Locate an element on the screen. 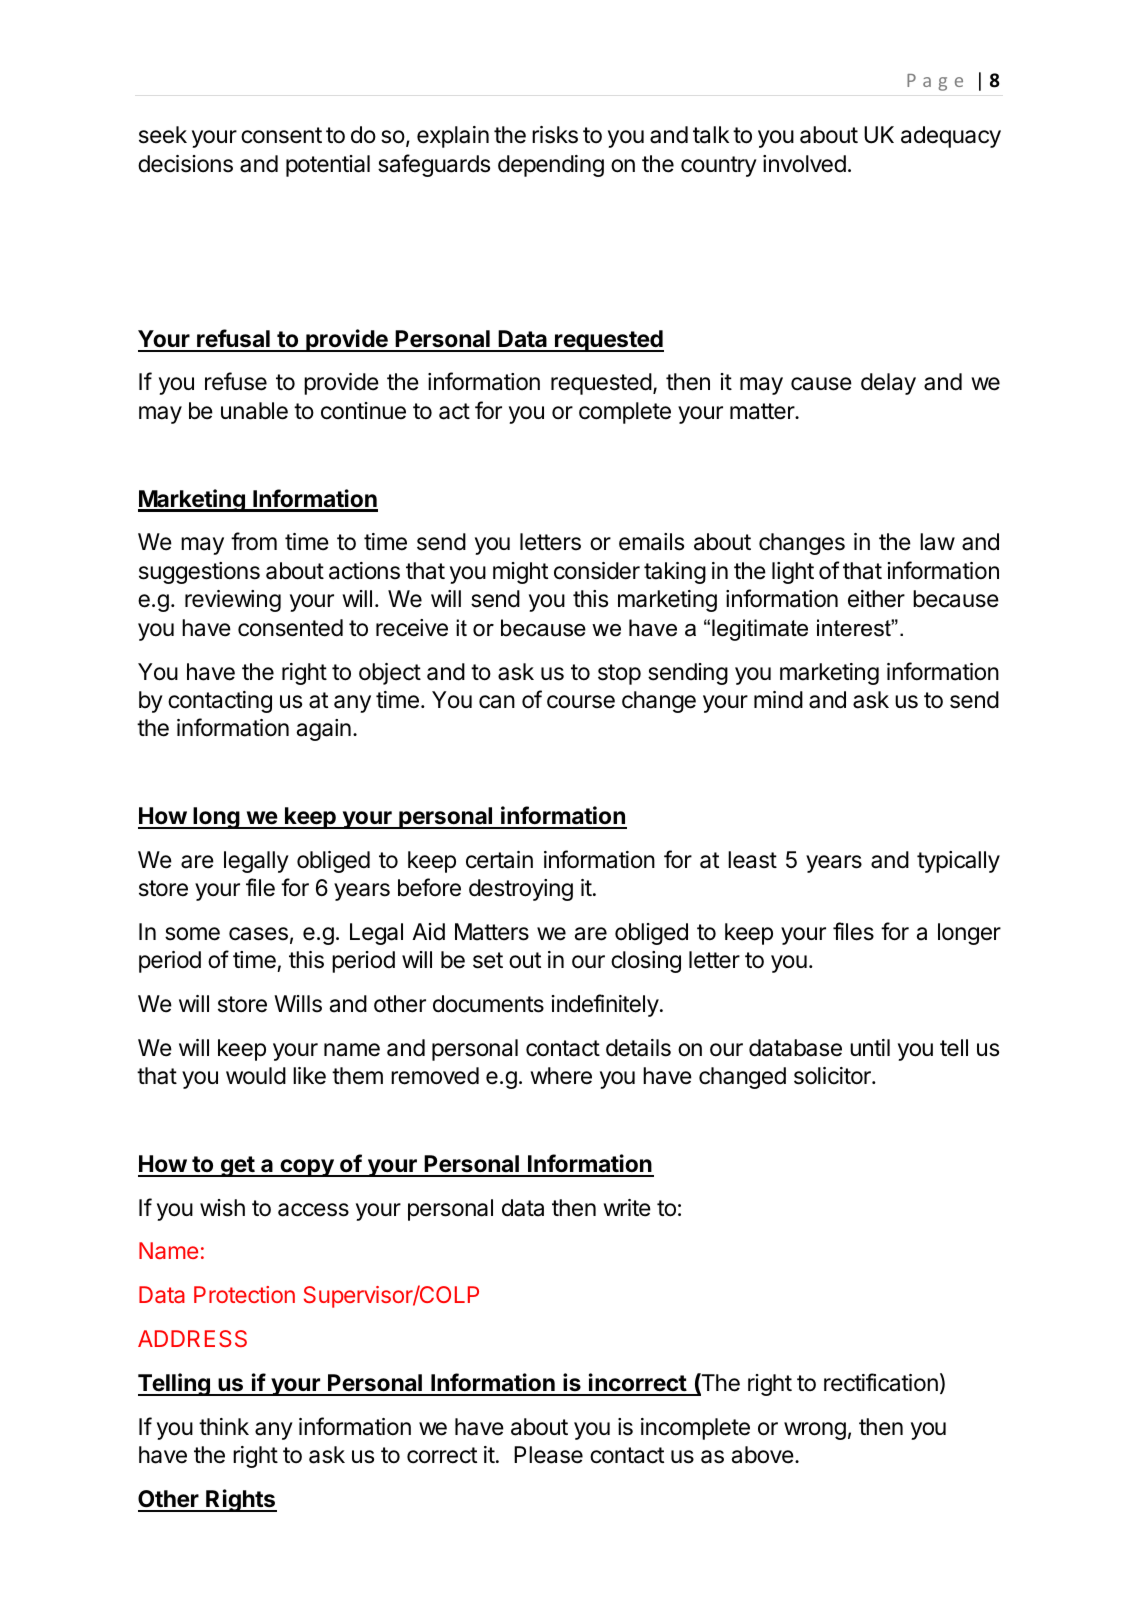 This screenshot has width=1137, height=1609. certain is located at coordinates (499, 860).
